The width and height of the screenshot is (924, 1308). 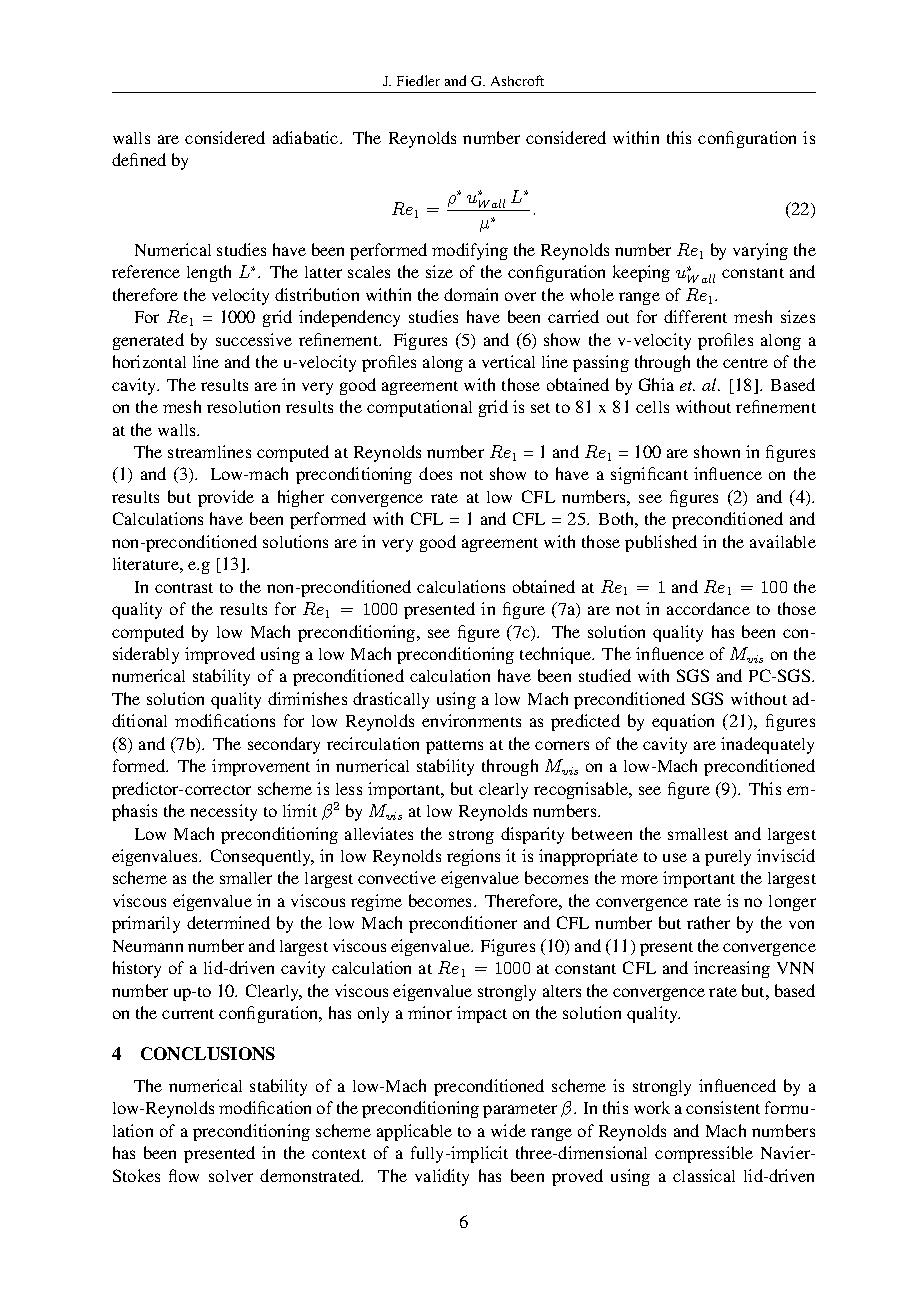 What do you see at coordinates (708, 608) in the screenshot?
I see `accordance` at bounding box center [708, 608].
